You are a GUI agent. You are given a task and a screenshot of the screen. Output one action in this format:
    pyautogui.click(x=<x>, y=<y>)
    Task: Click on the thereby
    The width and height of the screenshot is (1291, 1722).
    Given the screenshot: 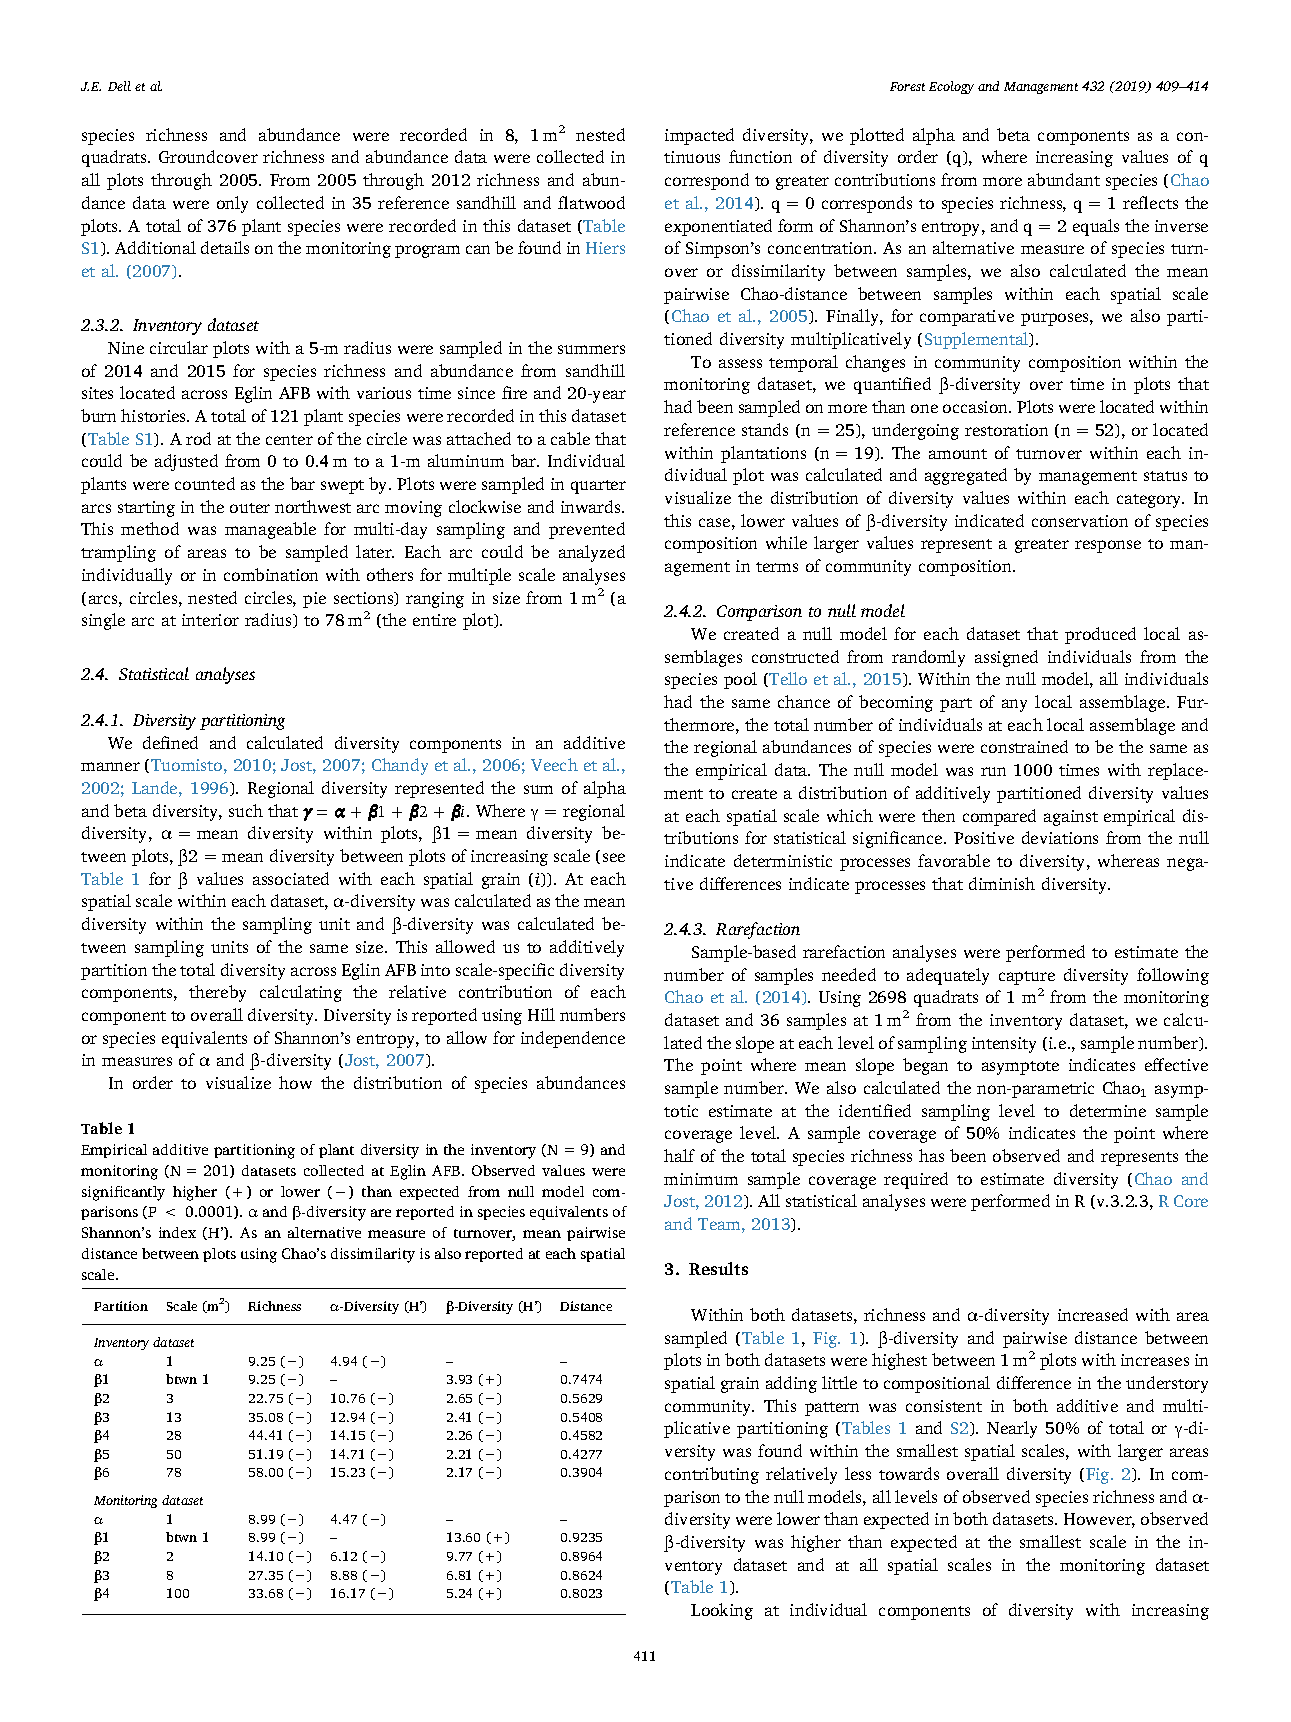 What is the action you would take?
    pyautogui.click(x=217, y=993)
